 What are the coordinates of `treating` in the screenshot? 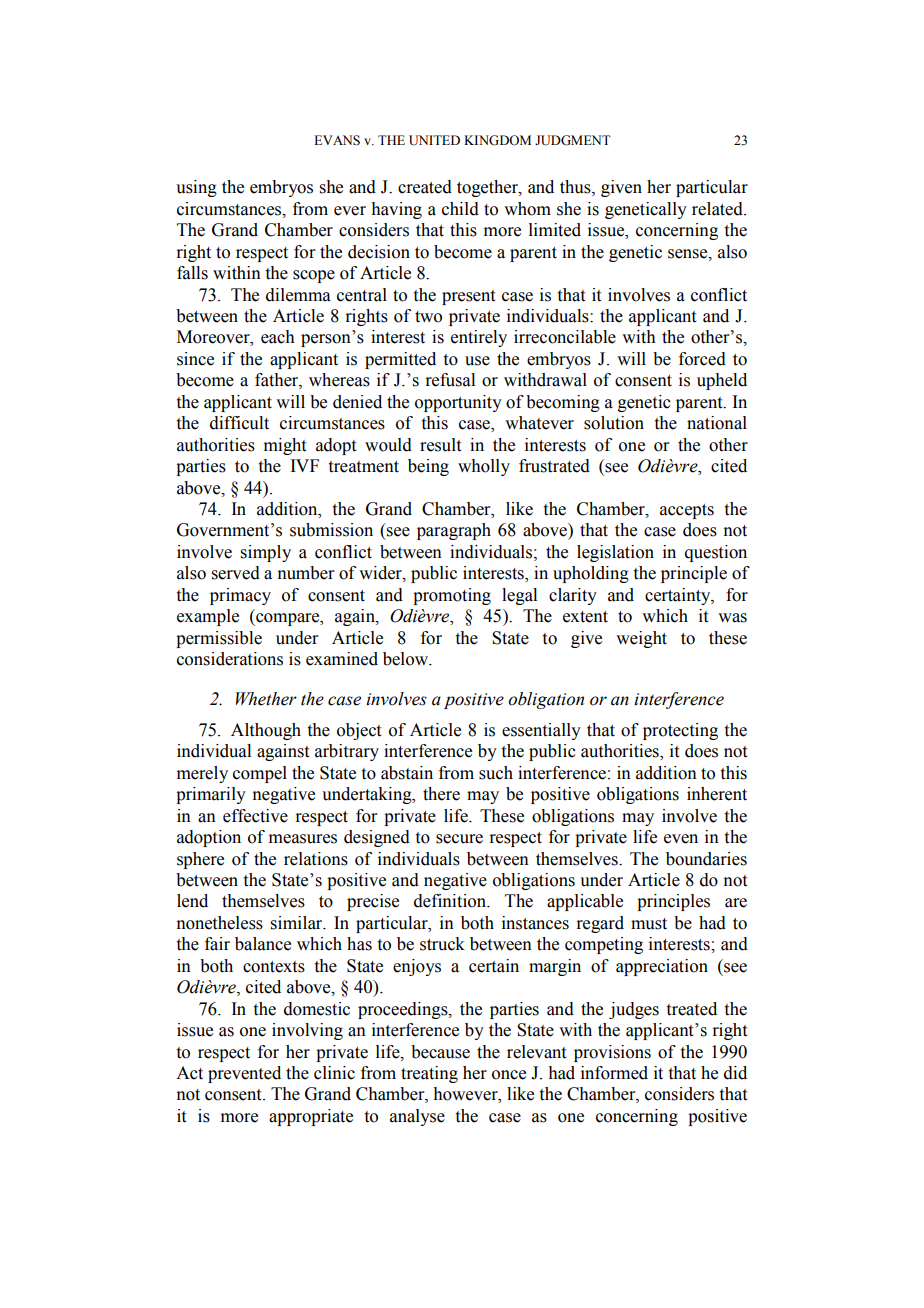 It's located at (429, 1074).
